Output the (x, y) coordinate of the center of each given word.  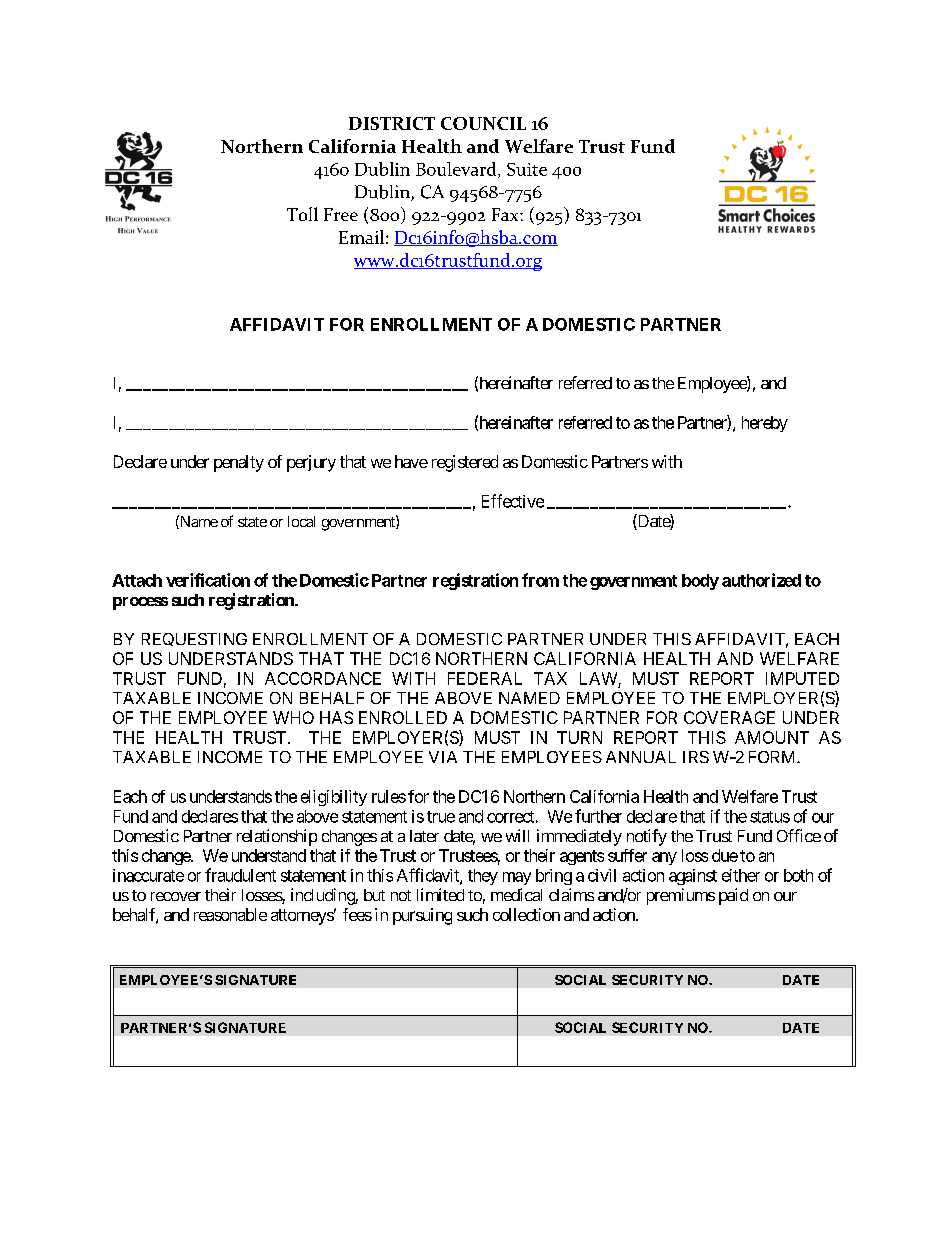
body (700, 582)
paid (733, 896)
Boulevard (457, 170)
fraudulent (240, 875)
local (301, 521)
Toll (302, 214)
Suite (527, 169)
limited (440, 894)
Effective (513, 501)
